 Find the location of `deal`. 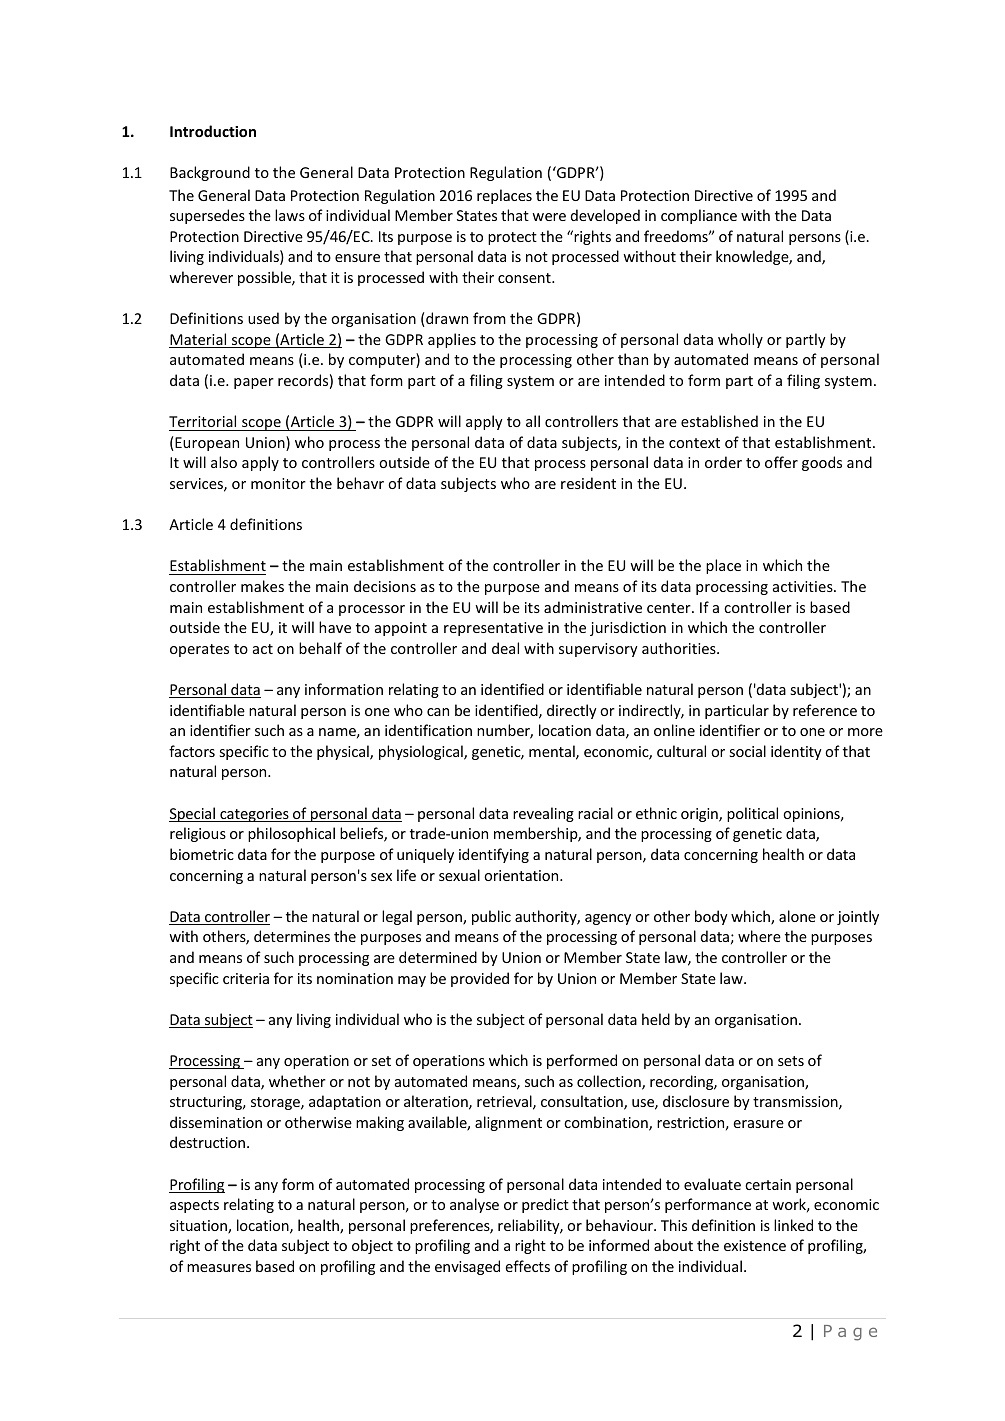

deal is located at coordinates (505, 648).
